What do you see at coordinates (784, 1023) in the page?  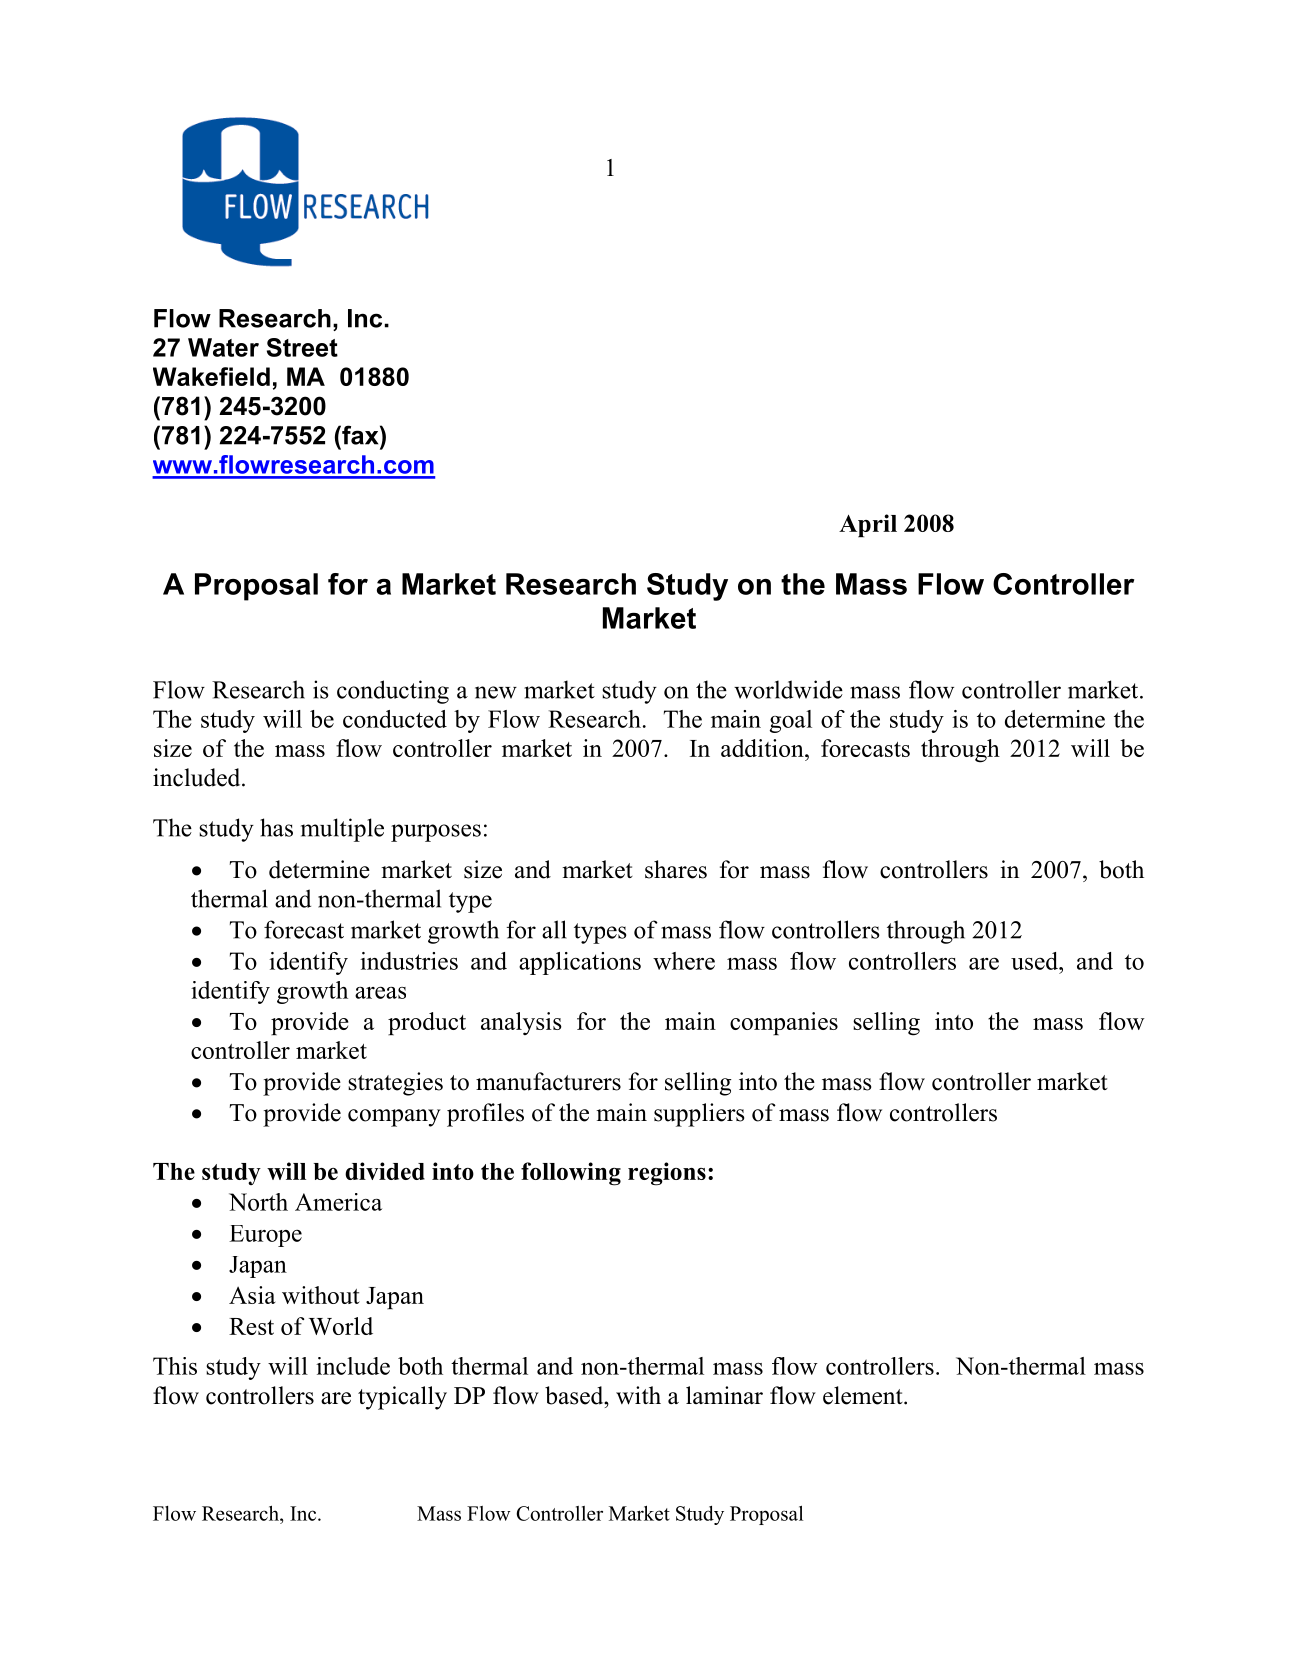 I see `companies` at bounding box center [784, 1023].
